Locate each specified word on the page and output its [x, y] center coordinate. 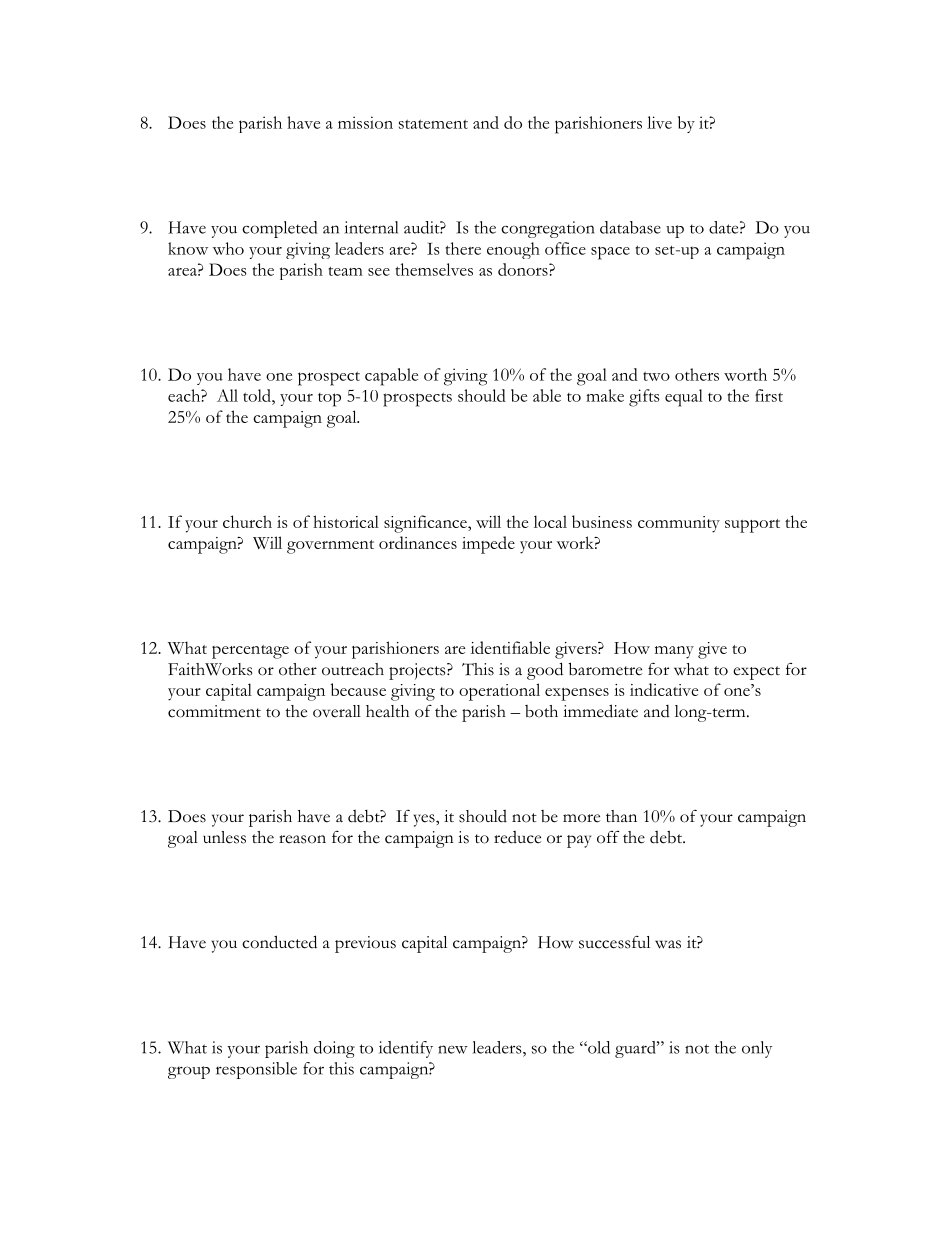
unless [224, 837]
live [659, 122]
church [247, 521]
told [258, 395]
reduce [517, 837]
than [621, 816]
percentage [250, 652]
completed [279, 229]
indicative [664, 689]
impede [488, 545]
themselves [434, 269]
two [656, 376]
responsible [256, 1070]
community [679, 524]
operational [499, 692]
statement [433, 124]
